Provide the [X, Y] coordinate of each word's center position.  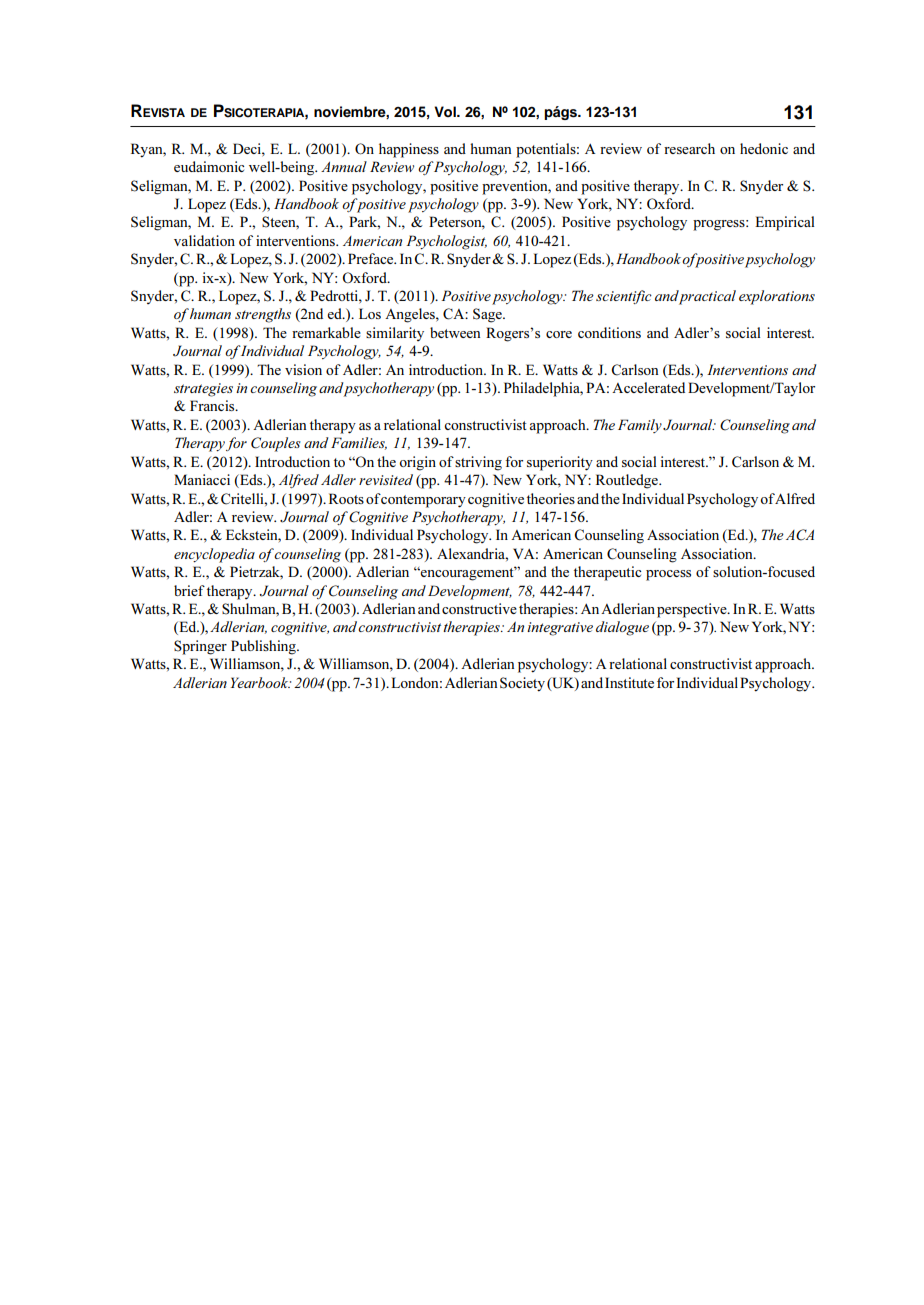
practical [707, 297]
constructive [479, 608]
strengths [263, 315]
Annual [344, 166]
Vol [446, 111]
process [668, 575]
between [455, 332]
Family [640, 426]
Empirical [784, 223]
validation [204, 240]
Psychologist [446, 242]
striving [478, 463]
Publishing [264, 647]
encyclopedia [214, 555]
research [689, 148]
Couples [276, 444]
